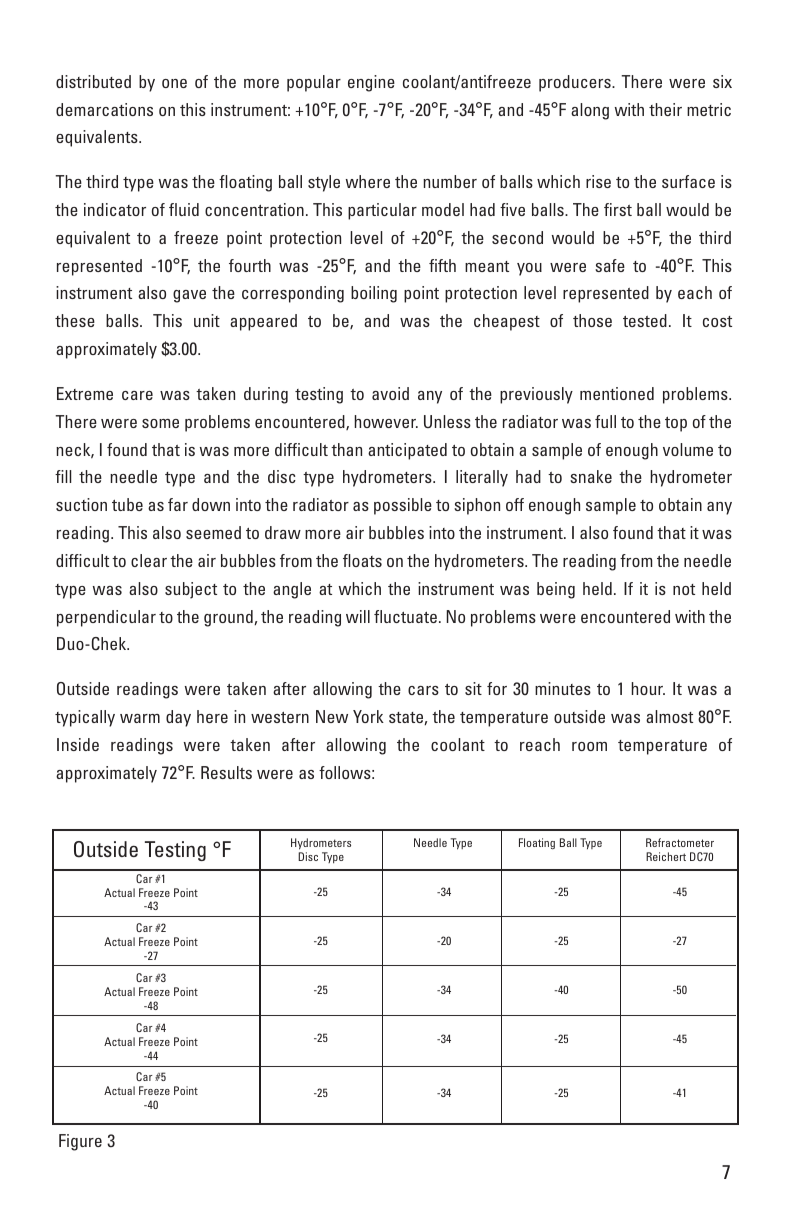 Image resolution: width=788 pixels, height=1217 pixels. Describe the element at coordinates (407, 451) in the screenshot. I see `anticipated` at that location.
